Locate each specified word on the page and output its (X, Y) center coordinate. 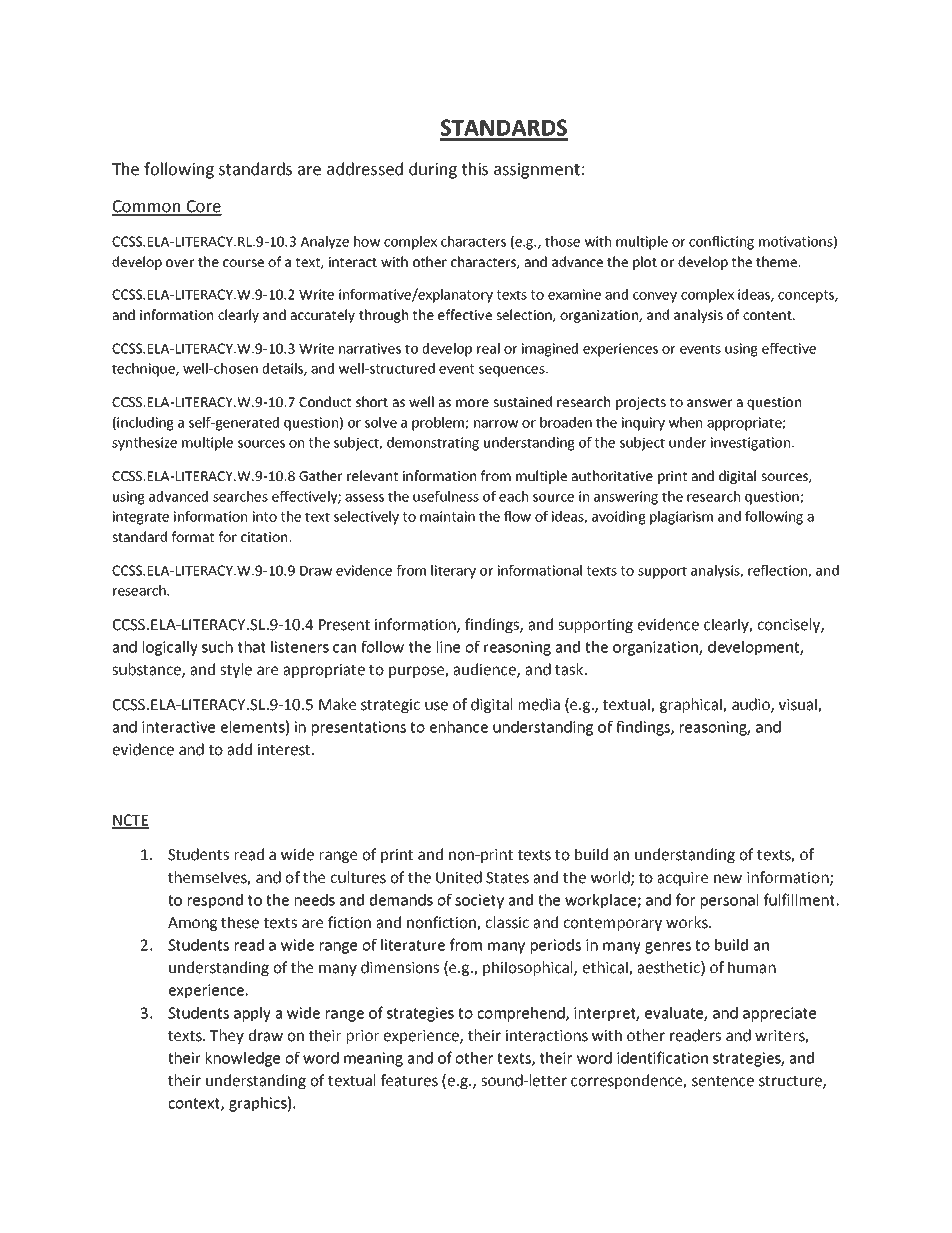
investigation (750, 444)
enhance (459, 727)
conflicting (721, 243)
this (475, 169)
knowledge (243, 1059)
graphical (692, 705)
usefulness (446, 496)
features (409, 1080)
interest (285, 750)
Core (203, 207)
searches (240, 496)
